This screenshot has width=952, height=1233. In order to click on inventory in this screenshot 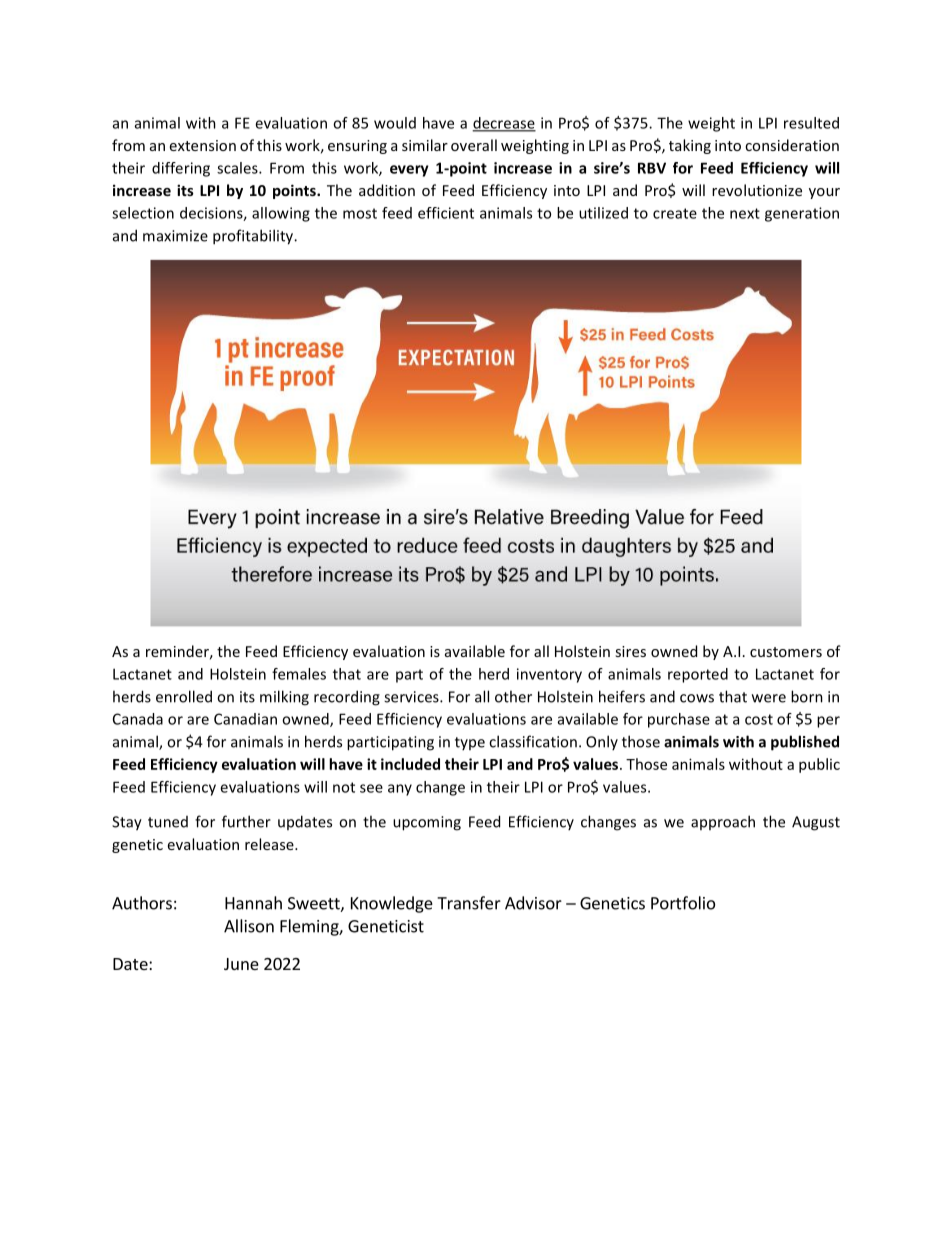, I will do `click(549, 675)`.
